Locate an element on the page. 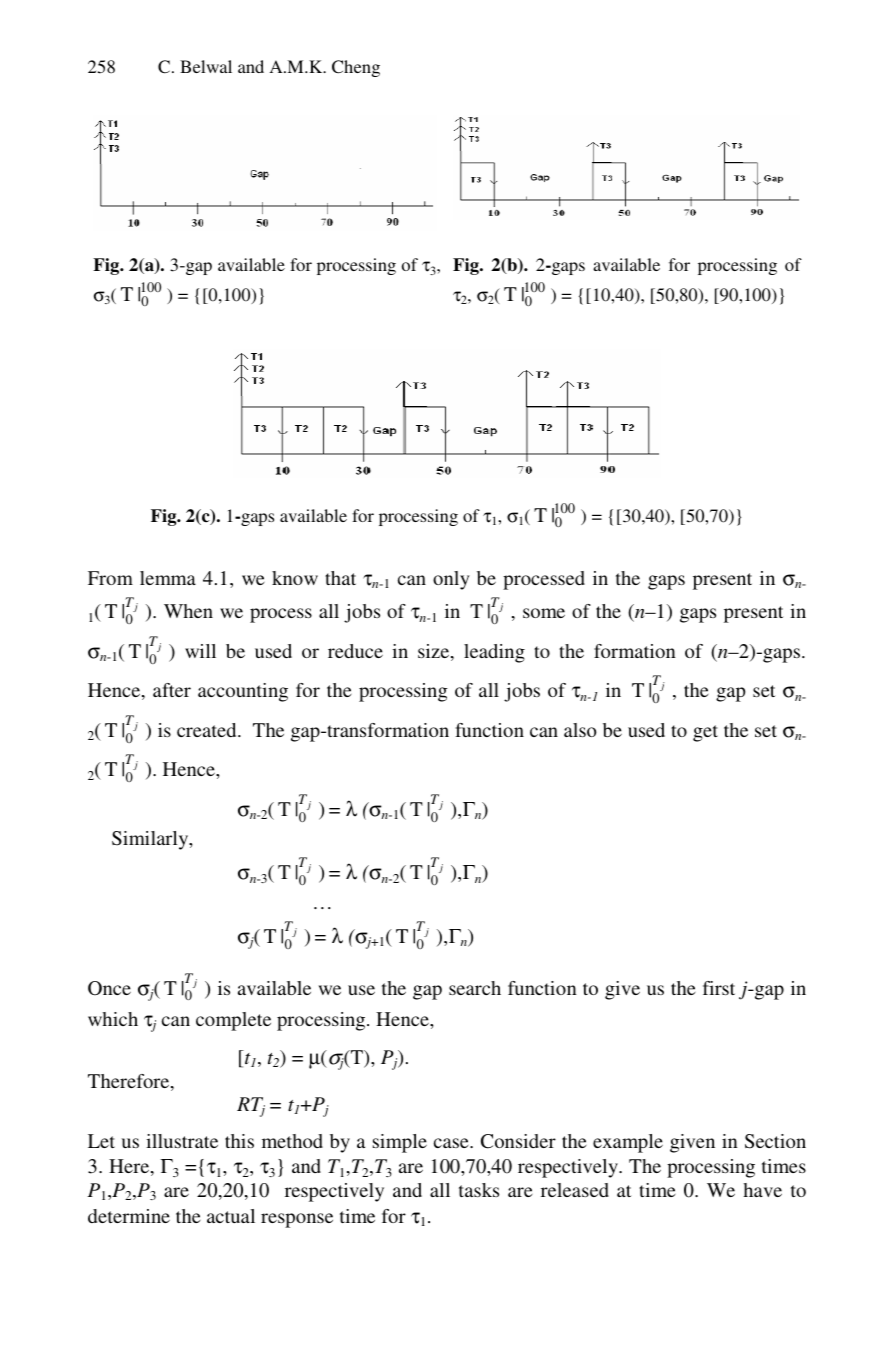 The width and height of the page is (893, 1372). Cheng is located at coordinates (356, 68).
